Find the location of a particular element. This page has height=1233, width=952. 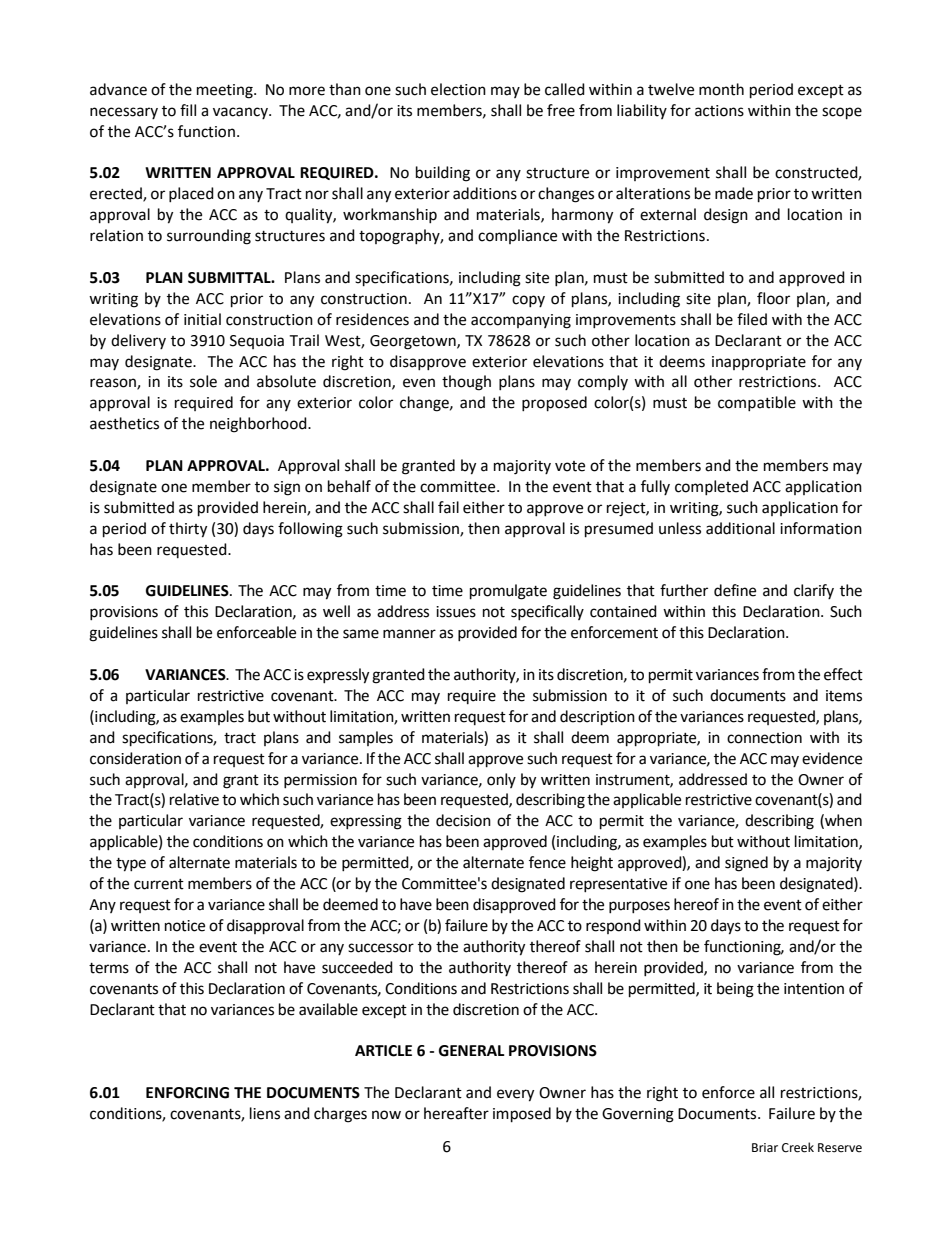

connection is located at coordinates (764, 738).
